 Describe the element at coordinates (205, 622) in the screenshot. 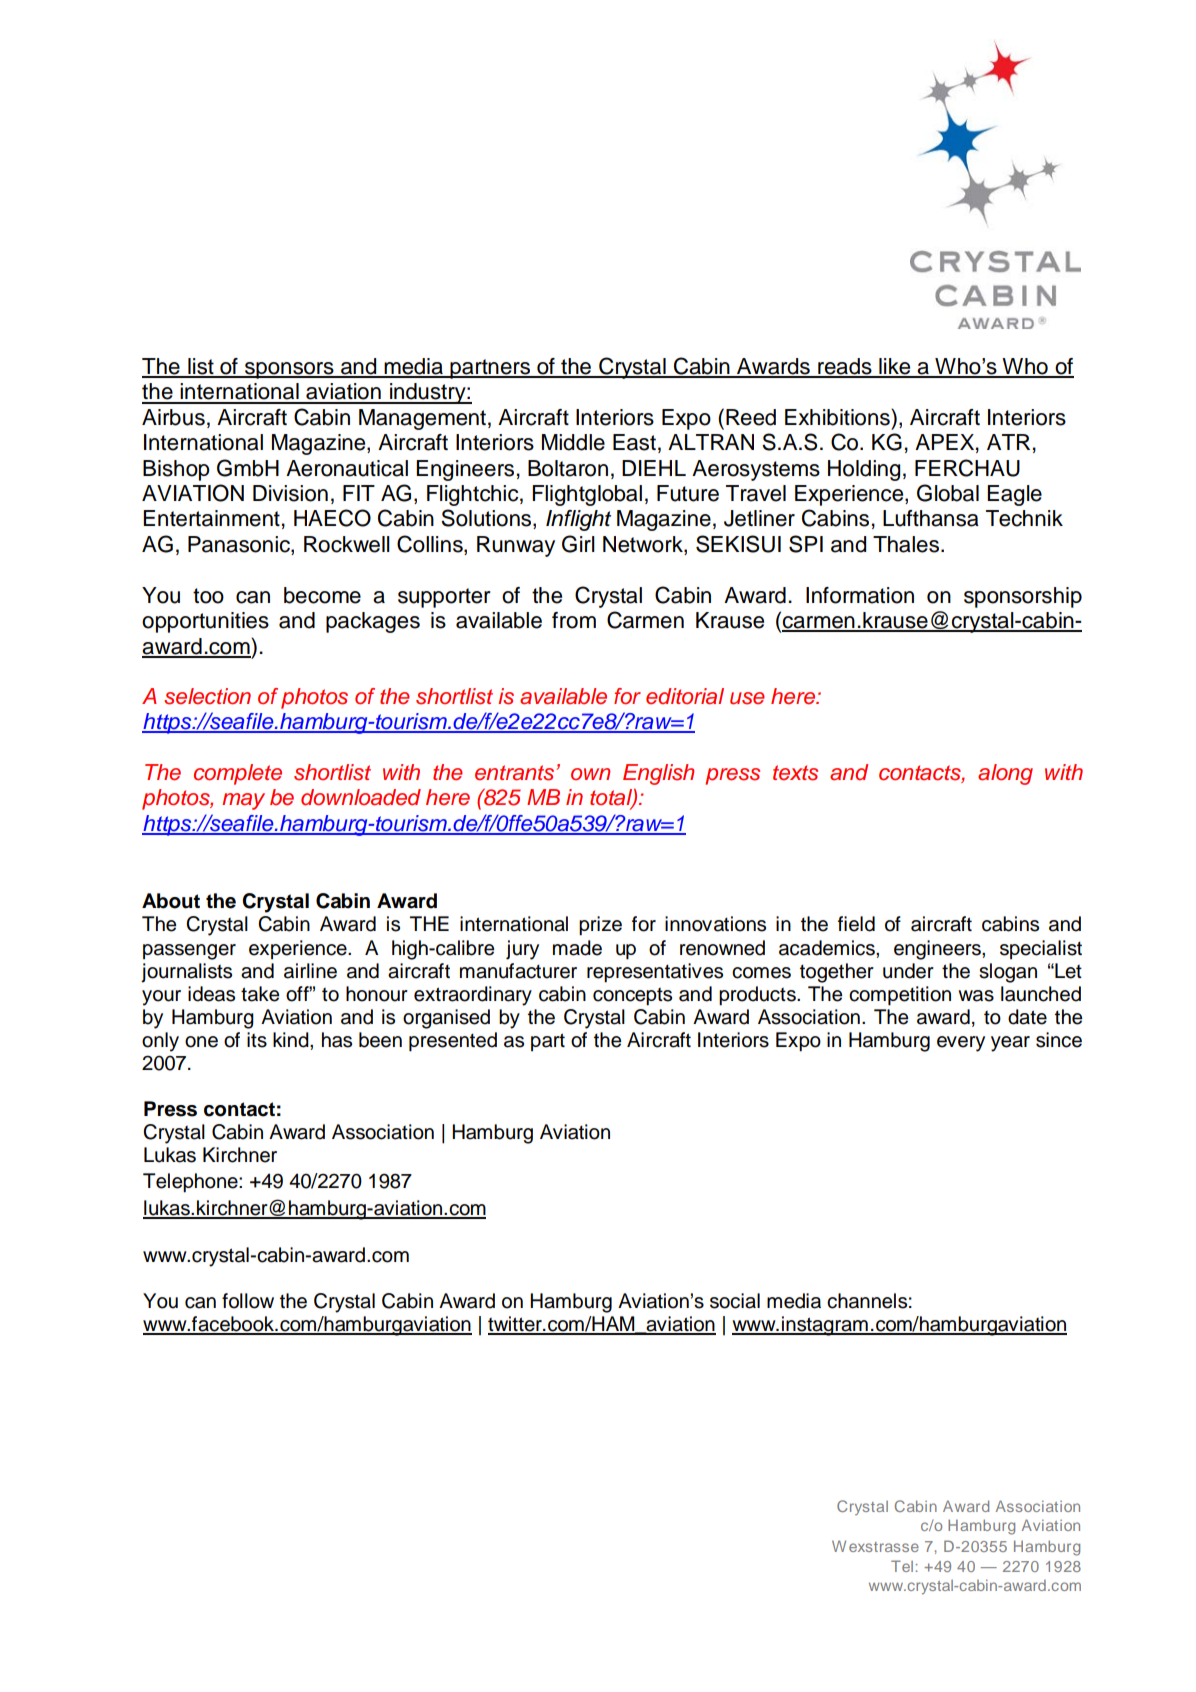

I see `opportunities` at that location.
